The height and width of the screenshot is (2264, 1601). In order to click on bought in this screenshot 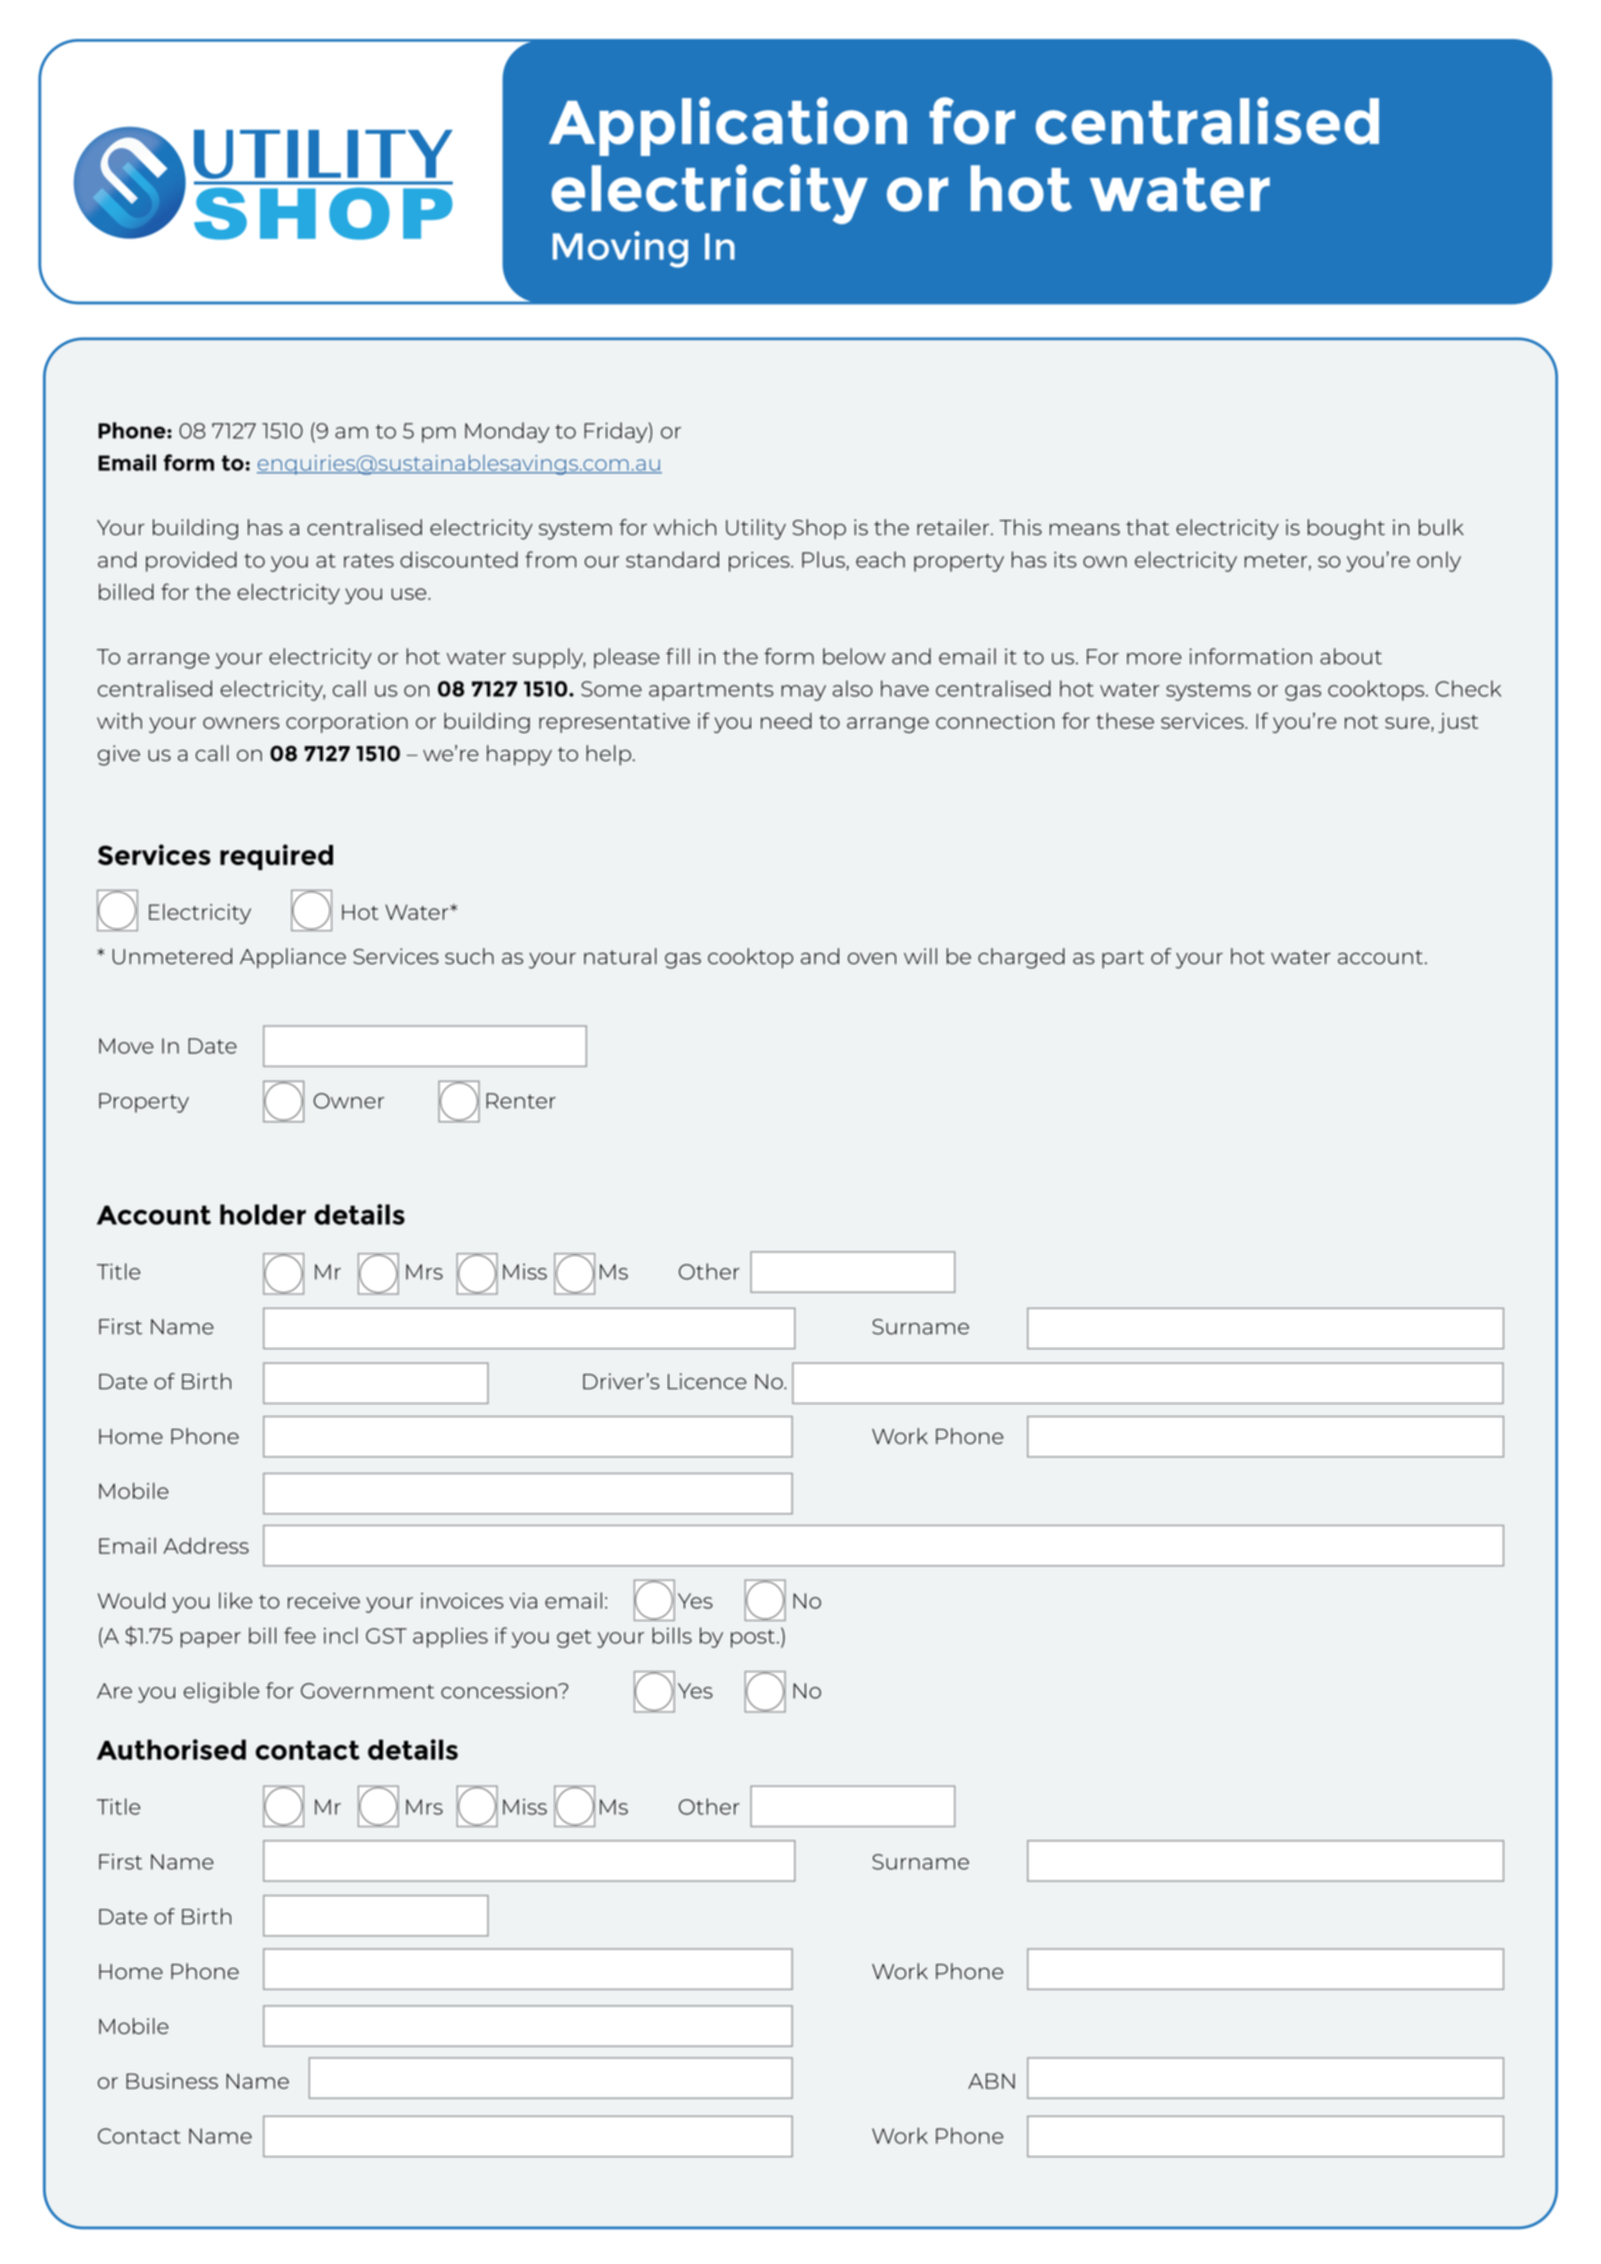, I will do `click(1346, 529)`.
